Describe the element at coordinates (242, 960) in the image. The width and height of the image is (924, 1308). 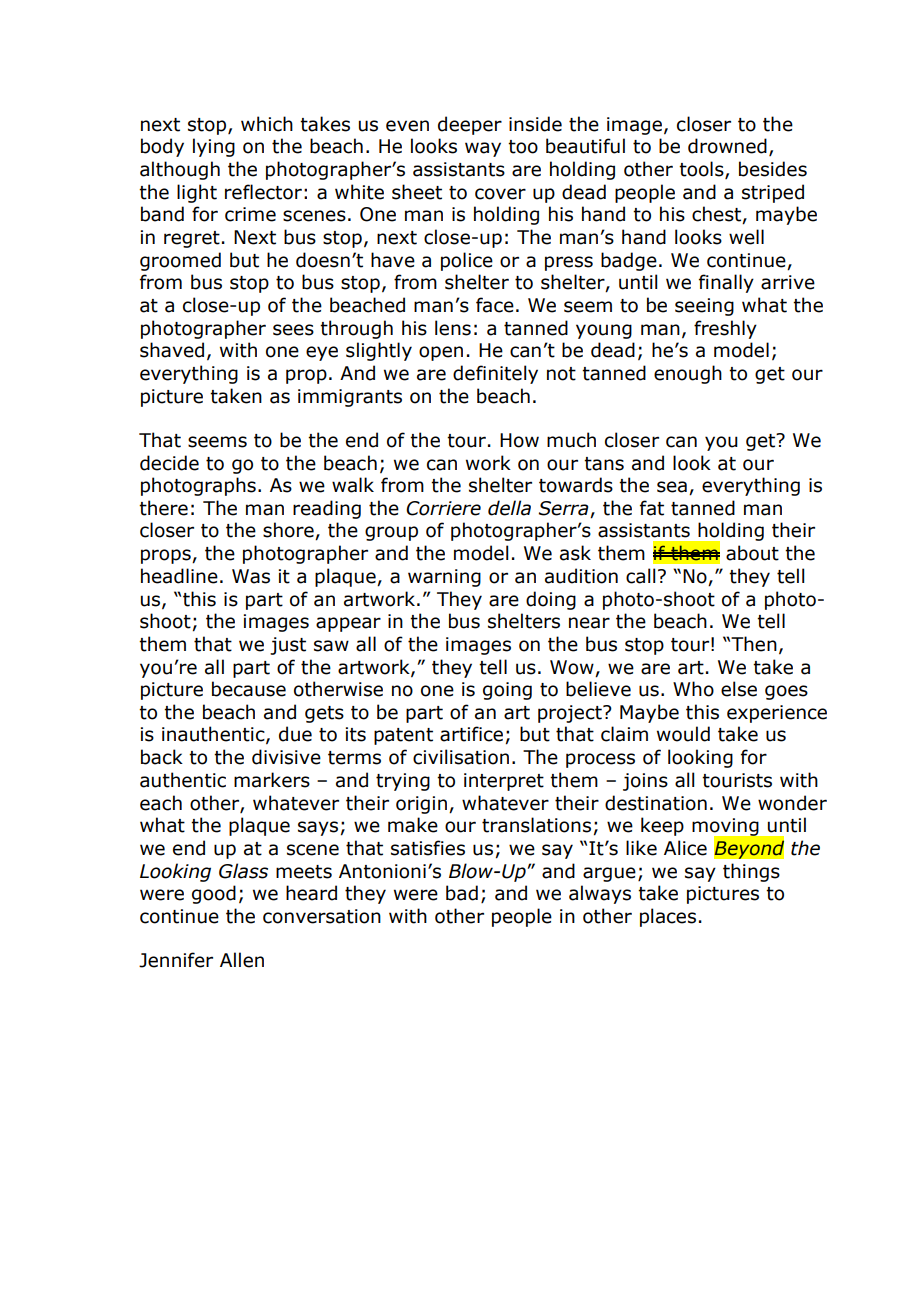
I see `Allen` at that location.
